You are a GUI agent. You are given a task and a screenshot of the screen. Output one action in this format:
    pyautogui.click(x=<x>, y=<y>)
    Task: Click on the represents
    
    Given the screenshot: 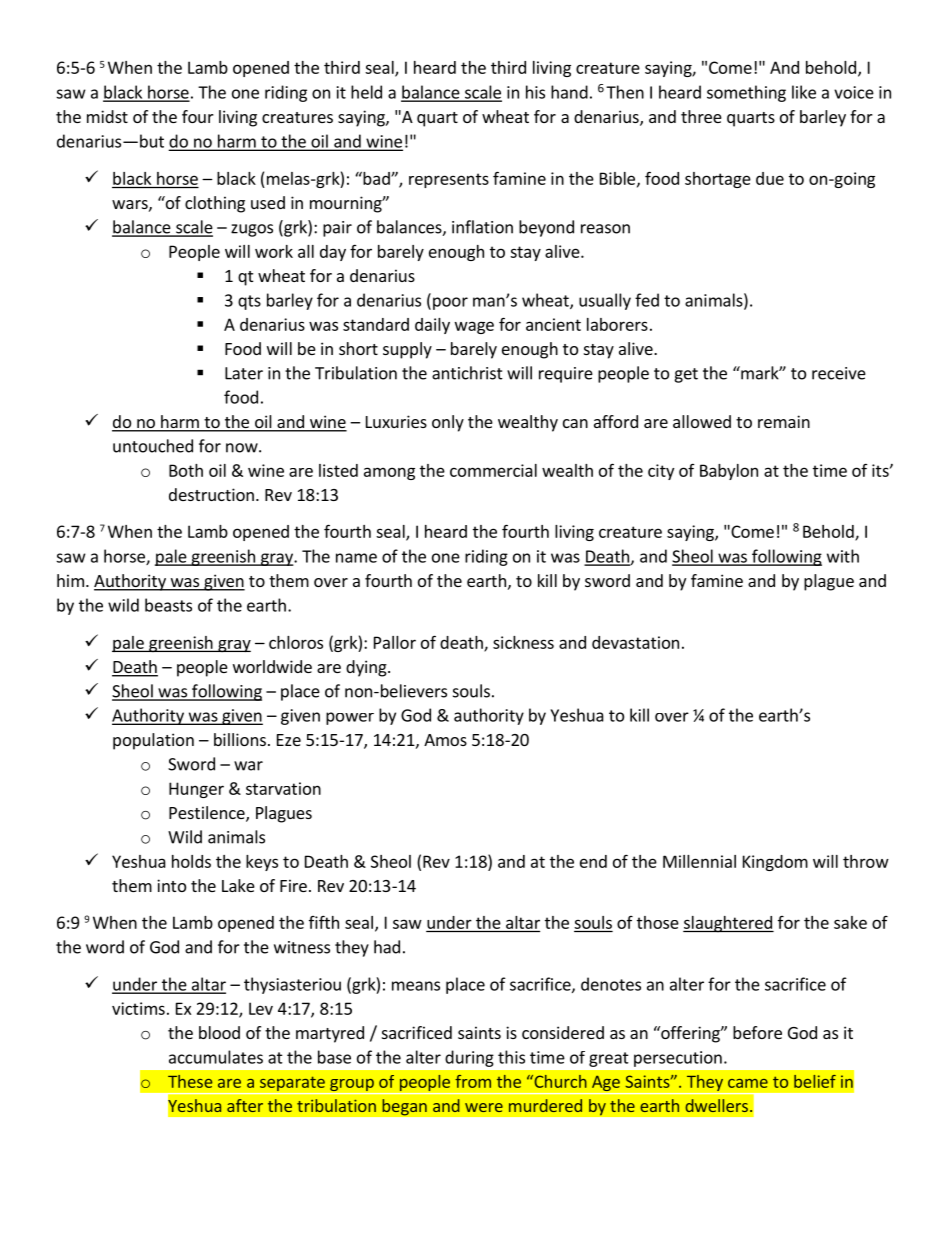 What is the action you would take?
    pyautogui.click(x=449, y=180)
